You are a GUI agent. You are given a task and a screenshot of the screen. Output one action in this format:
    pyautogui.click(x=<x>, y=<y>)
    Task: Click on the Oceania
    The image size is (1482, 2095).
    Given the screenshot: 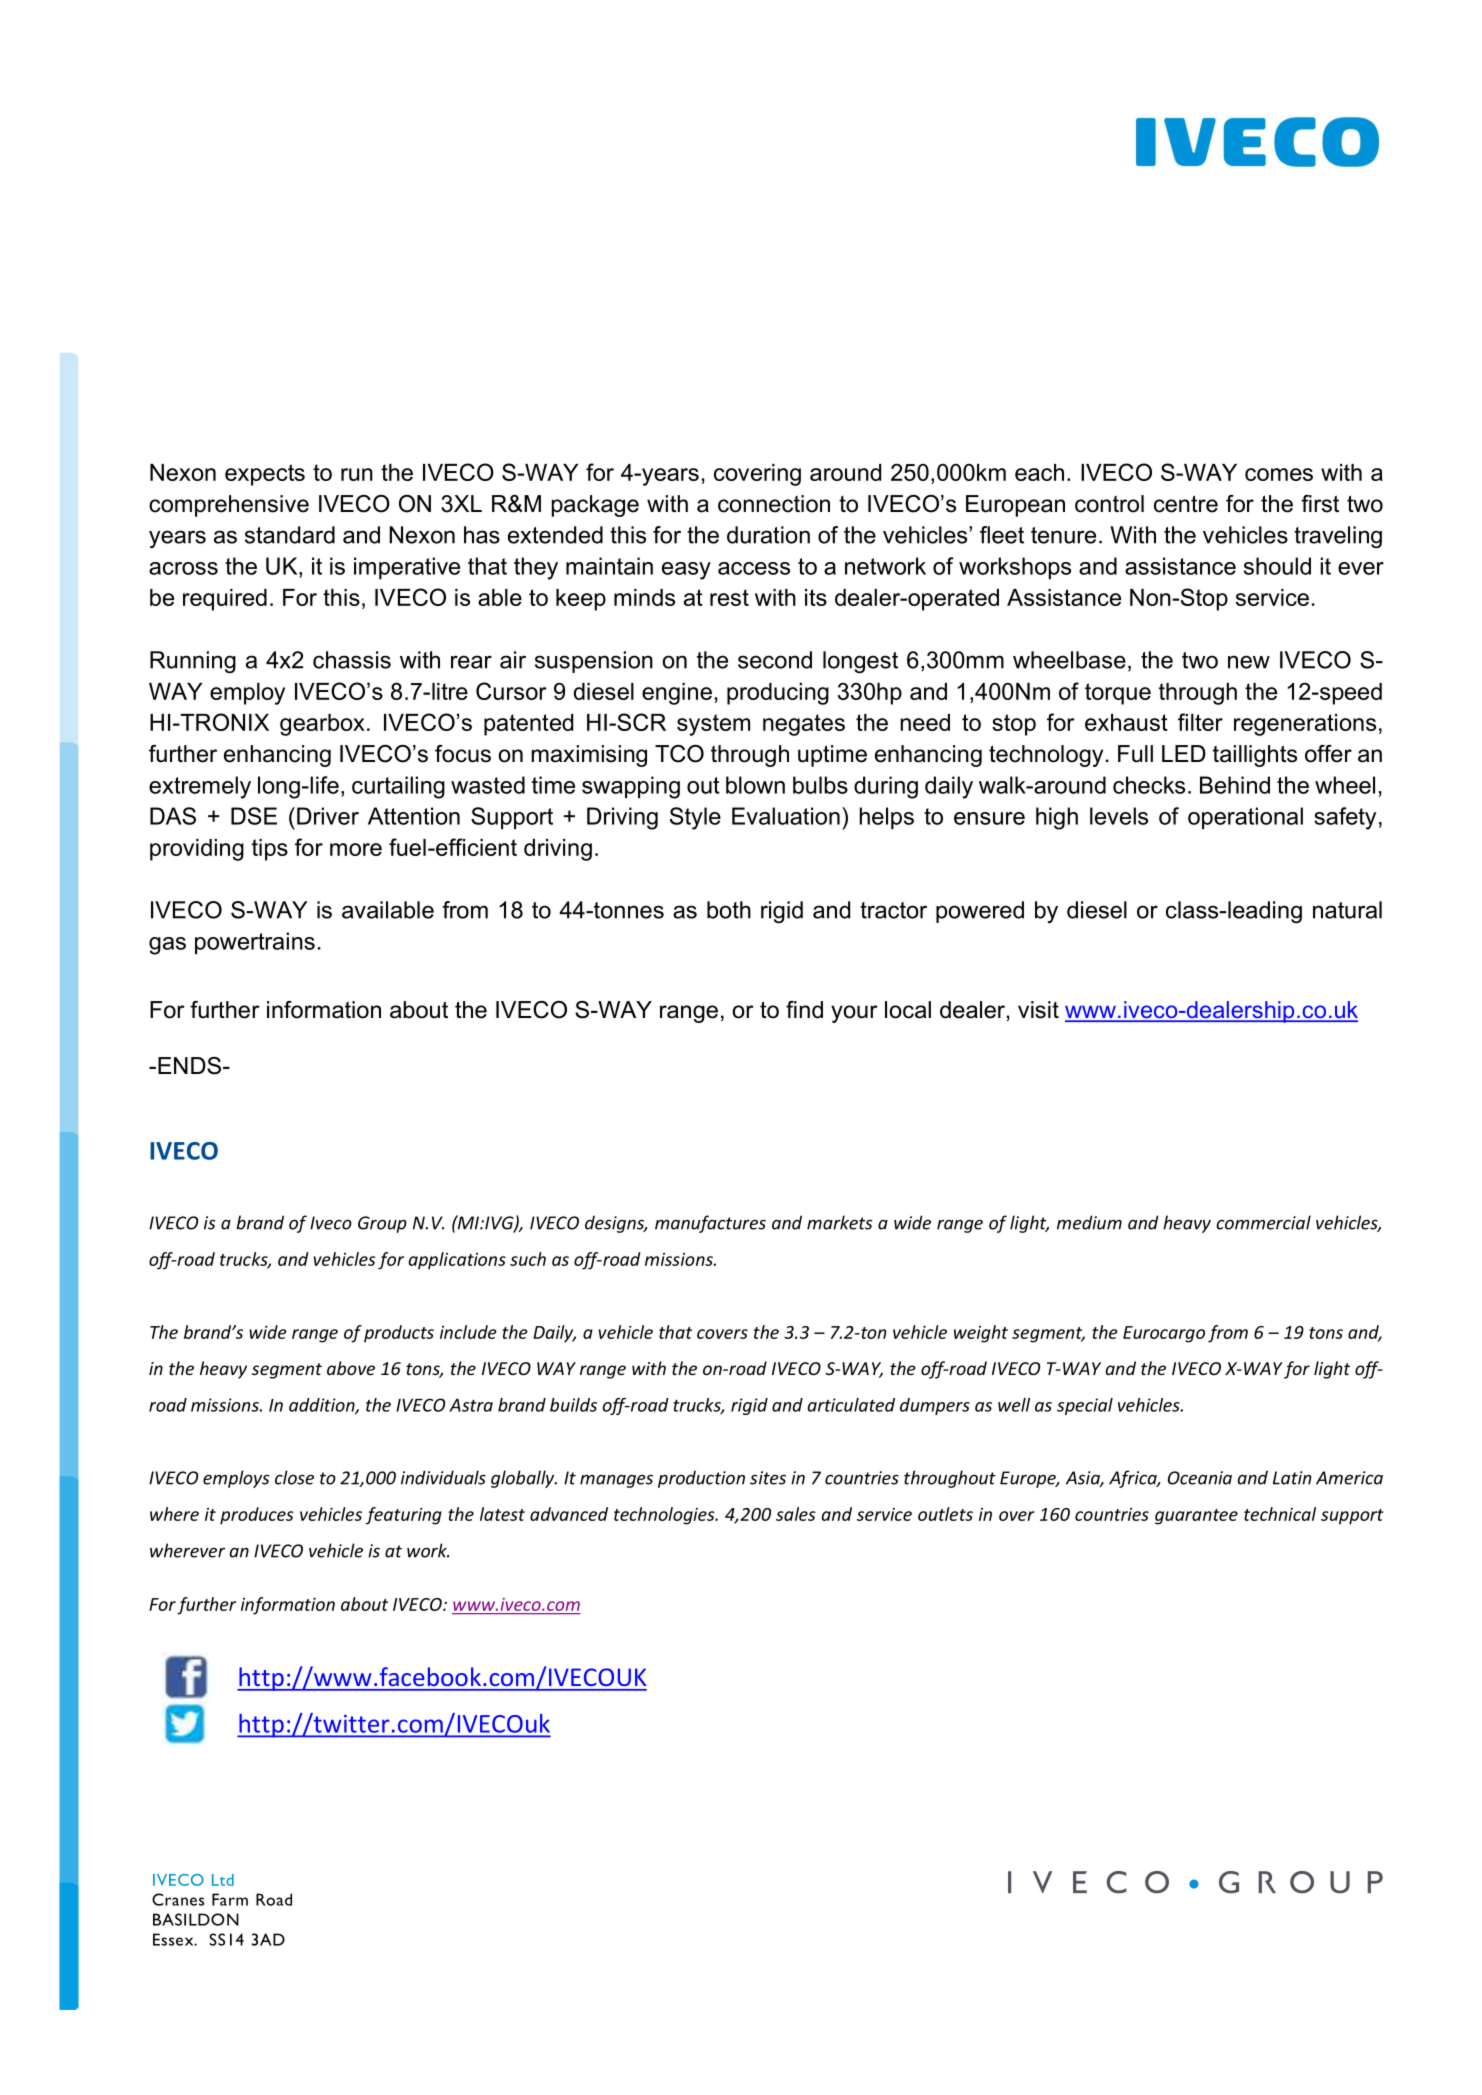 What is the action you would take?
    pyautogui.click(x=1200, y=1478)
